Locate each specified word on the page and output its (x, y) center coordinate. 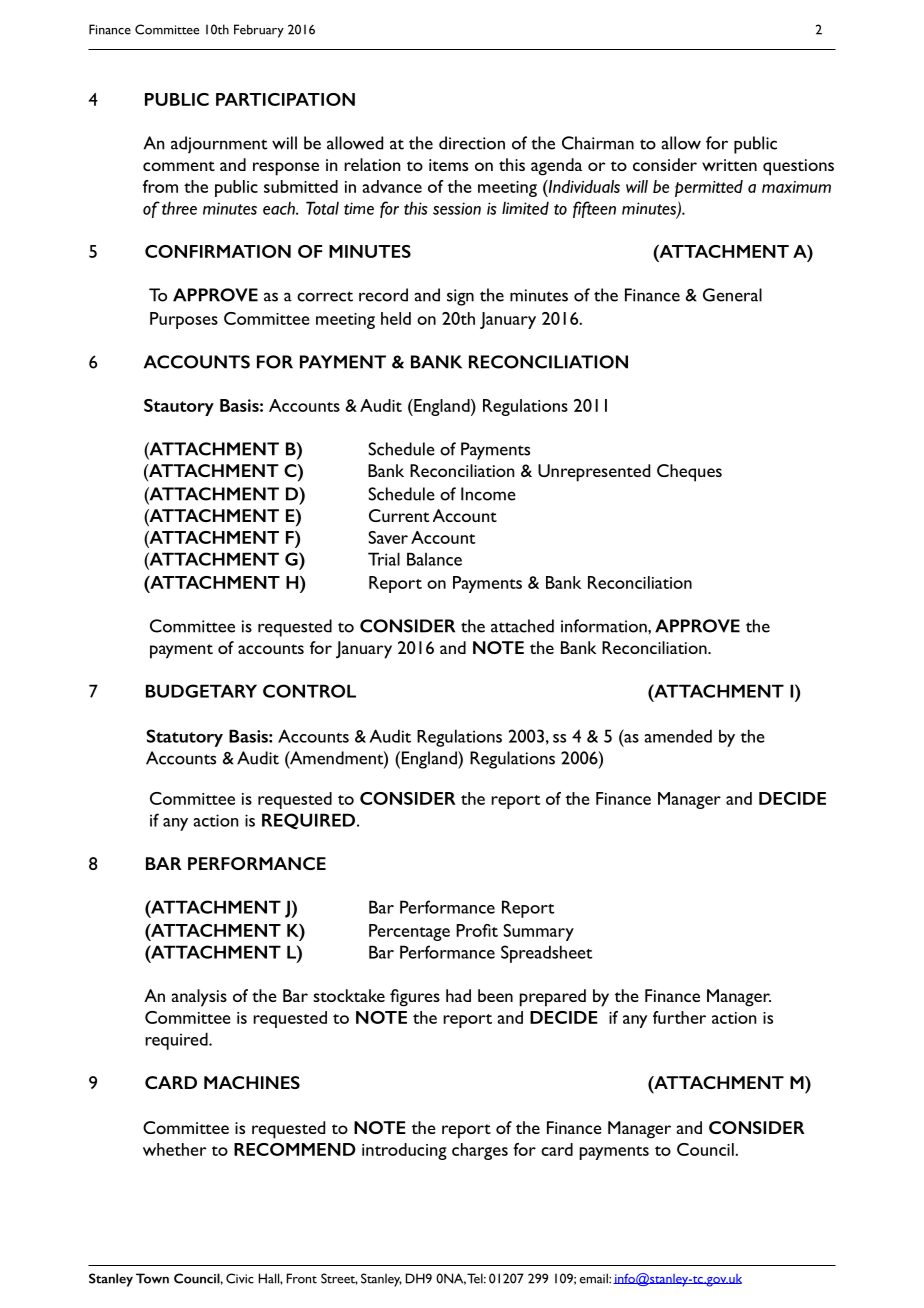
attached (522, 626)
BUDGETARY (201, 691)
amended (678, 736)
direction (472, 143)
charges (480, 1151)
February (259, 31)
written (729, 165)
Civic (240, 1278)
